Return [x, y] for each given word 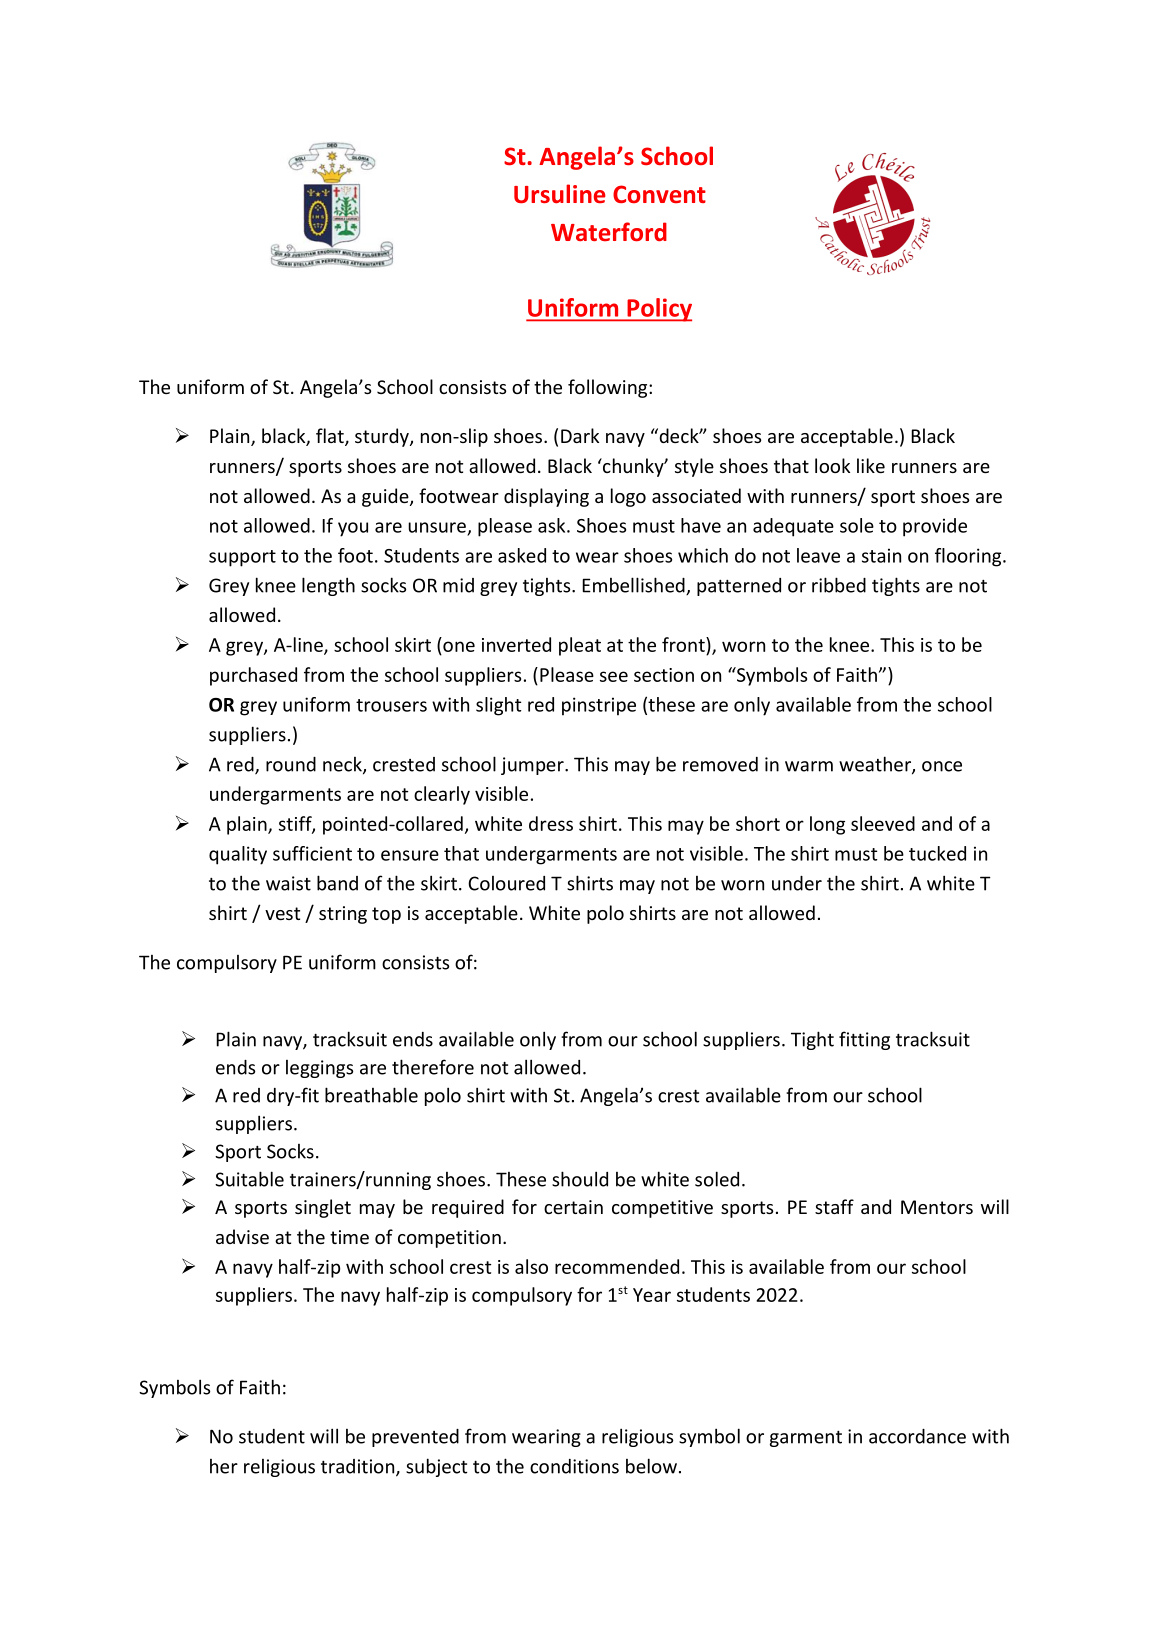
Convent [659, 194]
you [353, 529]
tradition [359, 1467]
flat [331, 437]
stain [881, 555]
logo [628, 497]
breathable [371, 1095]
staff [834, 1206]
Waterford [609, 231]
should [580, 1179]
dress [551, 823]
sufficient [312, 853]
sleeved [883, 823]
